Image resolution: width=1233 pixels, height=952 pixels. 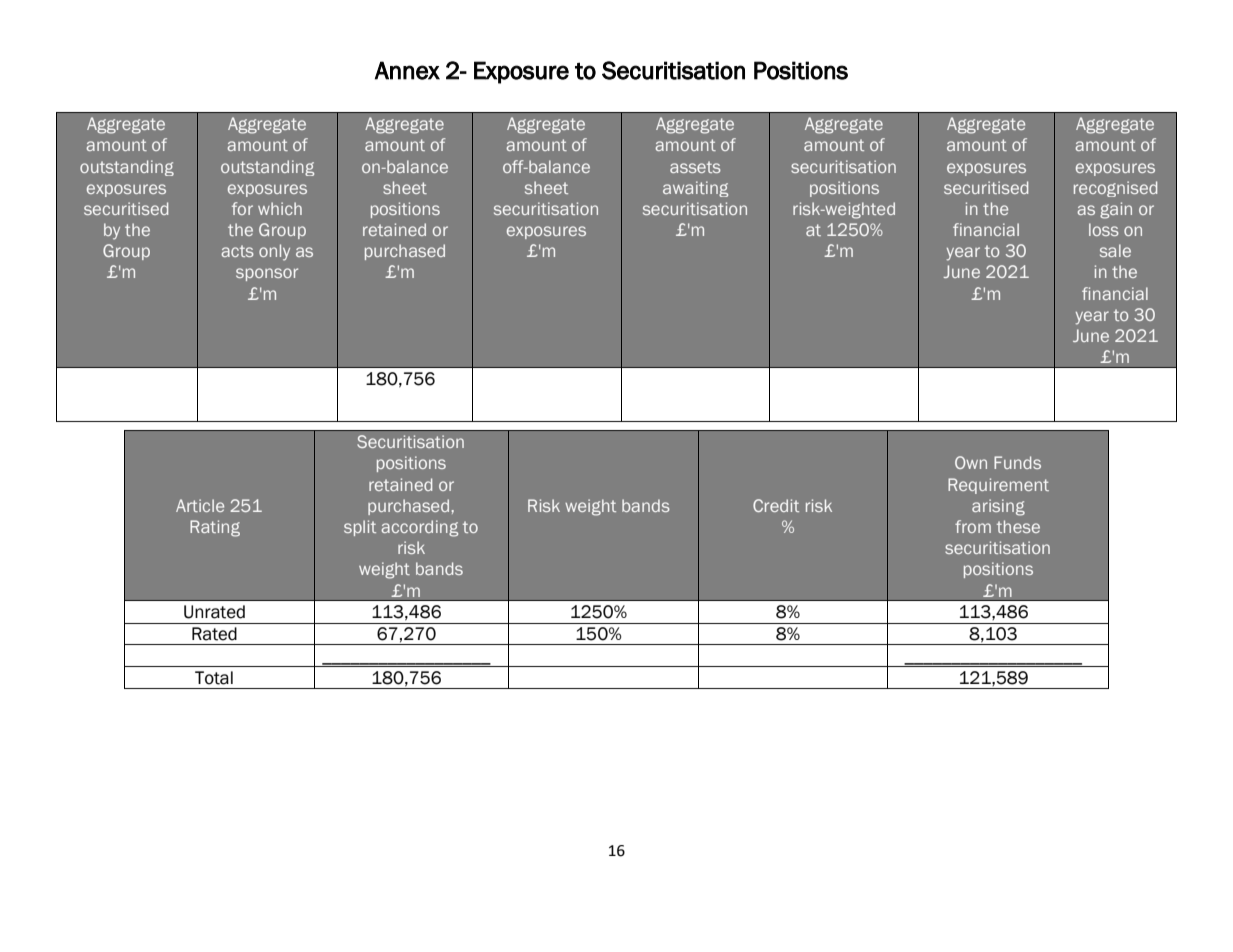 I want to click on these, so click(x=1018, y=526).
